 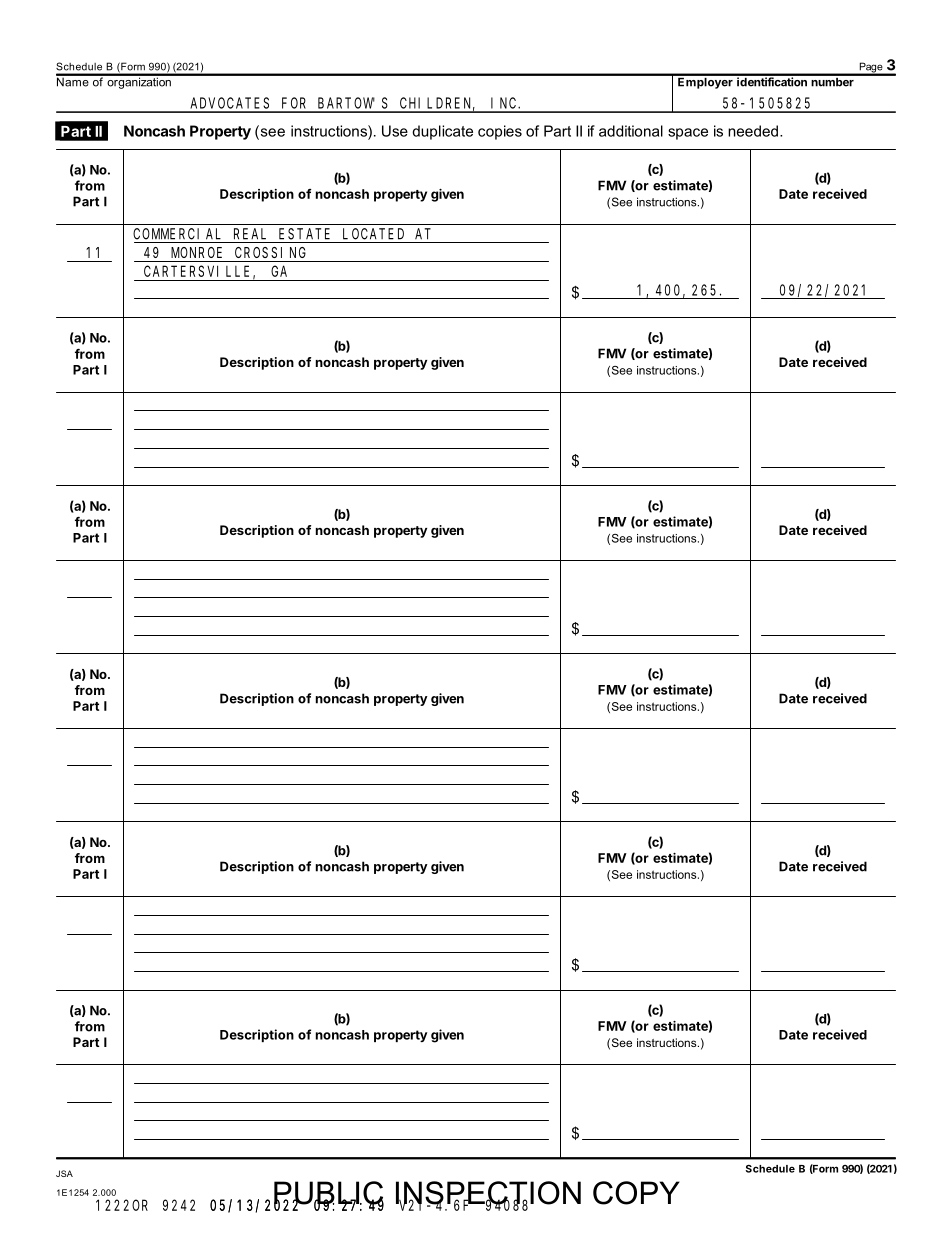 I want to click on COPY, so click(x=636, y=1193).
